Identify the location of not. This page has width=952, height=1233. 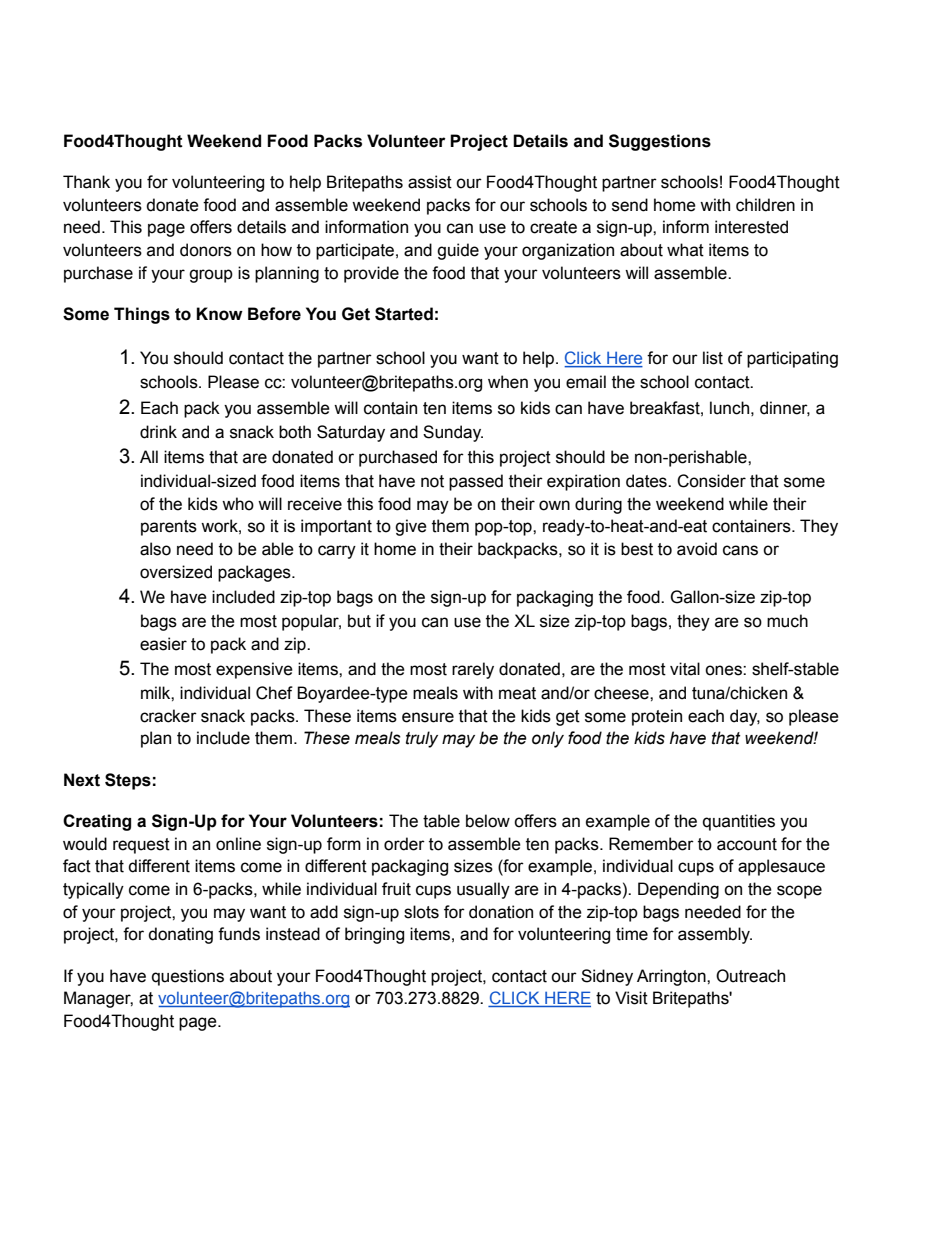
(432, 481).
